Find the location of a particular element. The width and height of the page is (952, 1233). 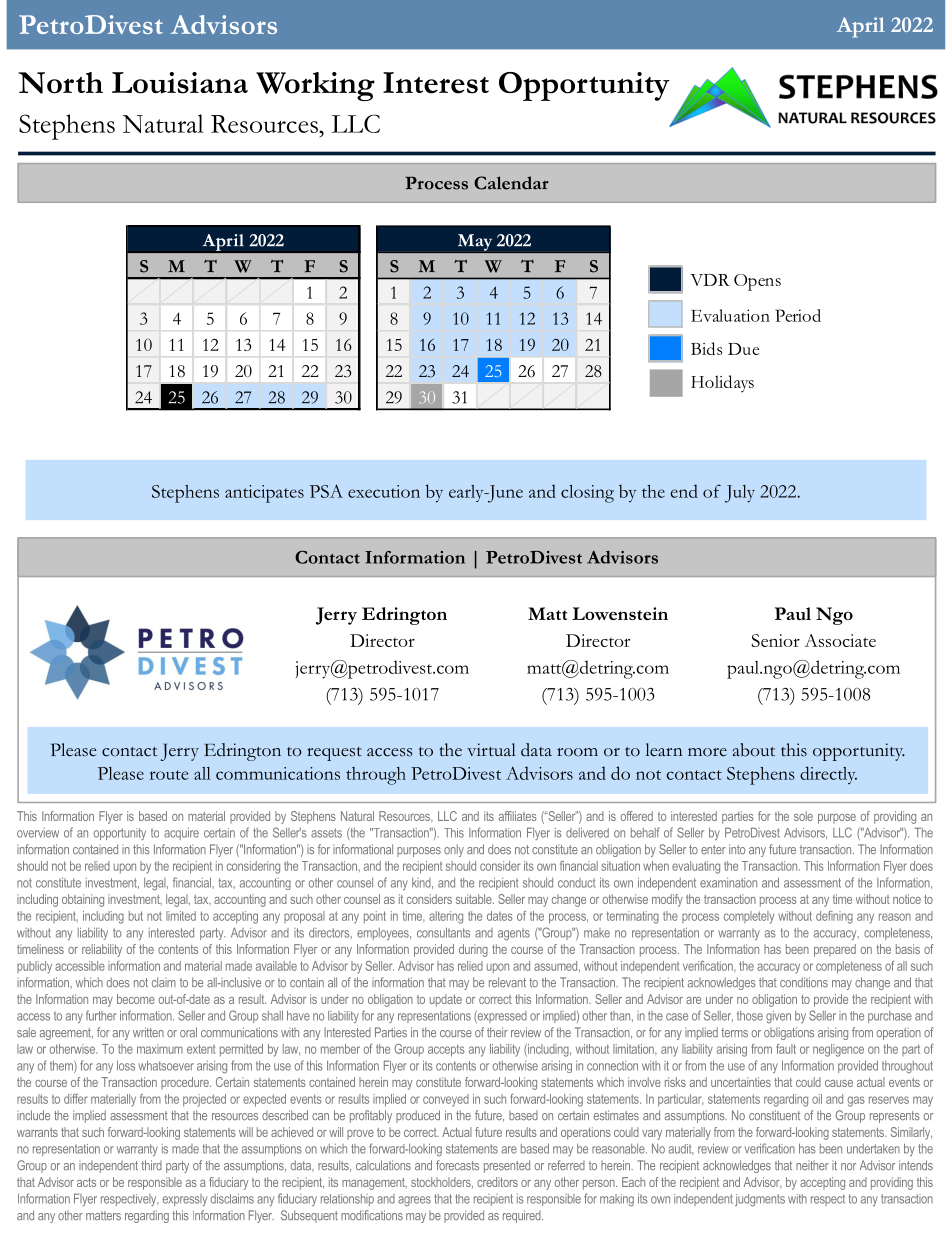

Opens is located at coordinates (757, 282).
